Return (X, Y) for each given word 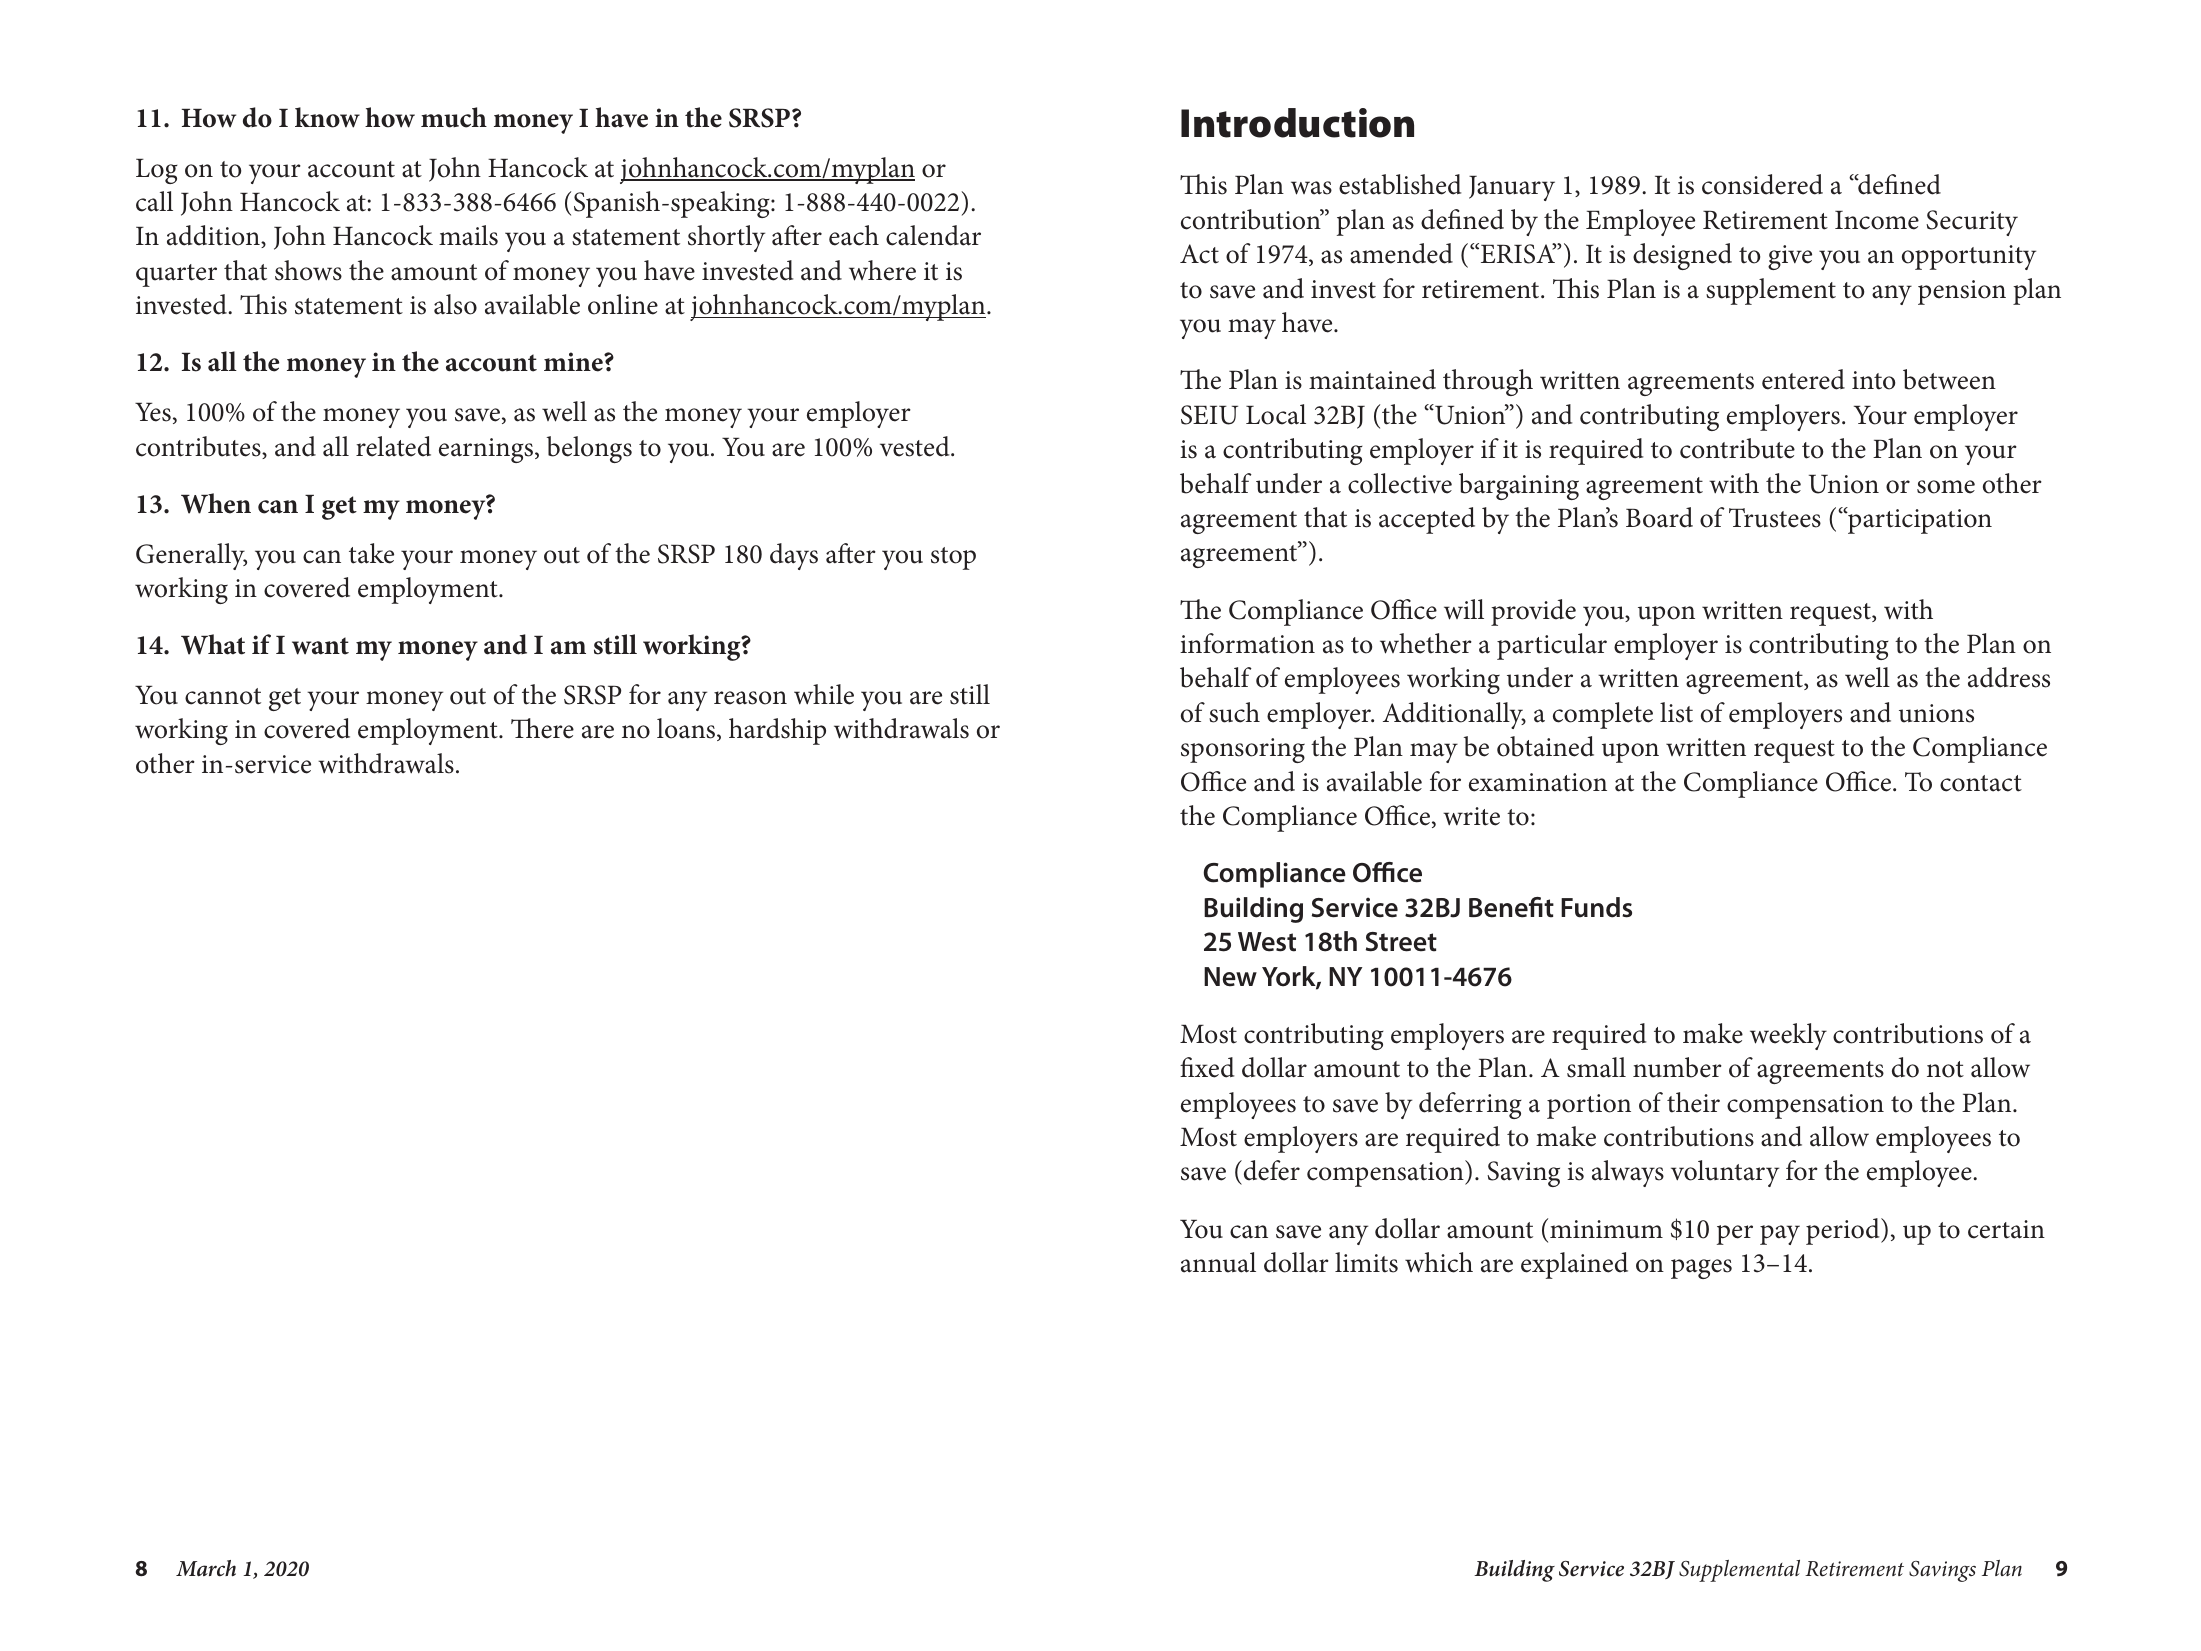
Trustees (1775, 518)
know (327, 117)
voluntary (1725, 1173)
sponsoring (1243, 750)
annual (1218, 1262)
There (542, 728)
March (206, 1568)
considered (1762, 184)
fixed (1207, 1067)
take (371, 553)
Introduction (1297, 123)
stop (953, 558)
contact (1981, 783)
